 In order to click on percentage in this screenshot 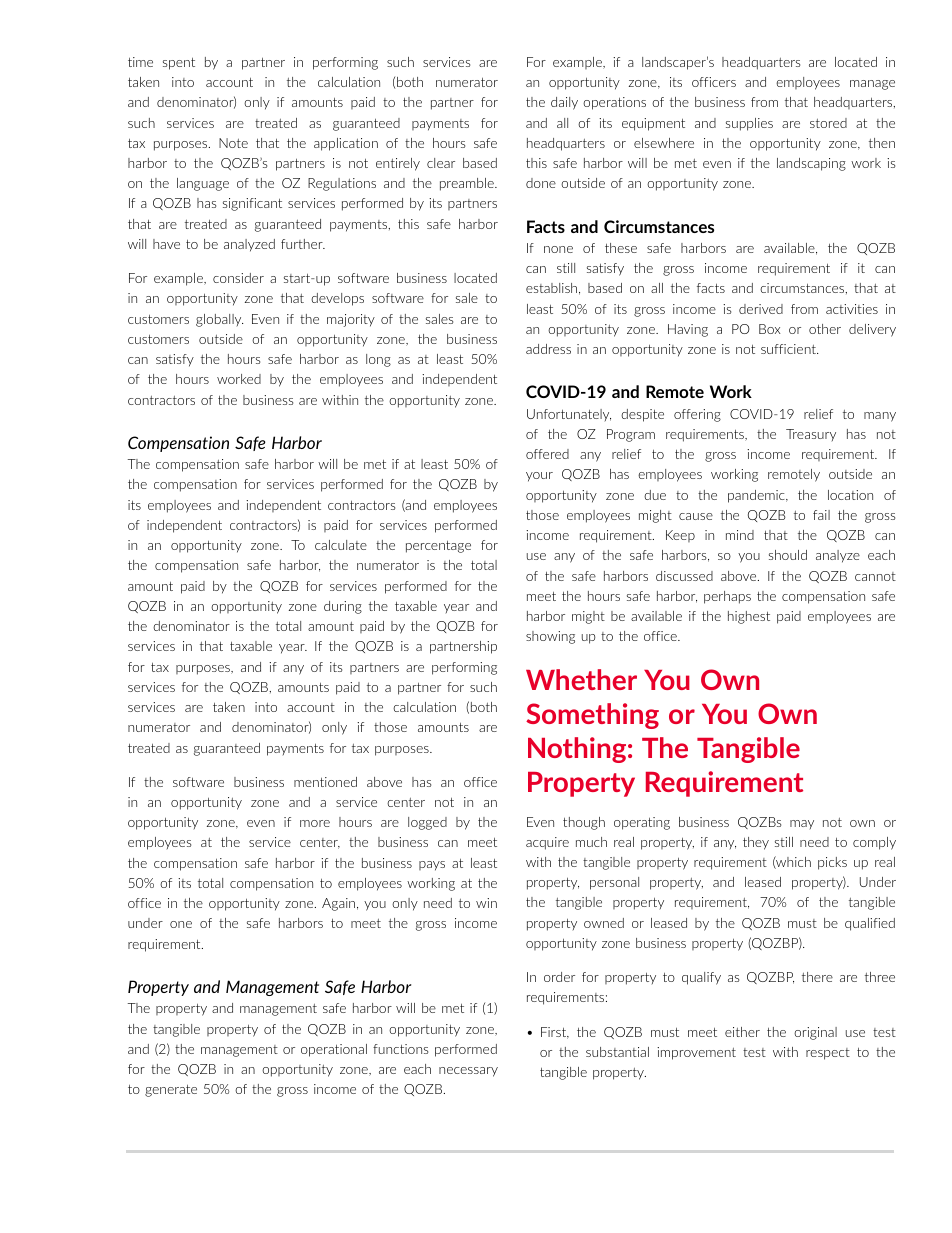, I will do `click(438, 546)`.
